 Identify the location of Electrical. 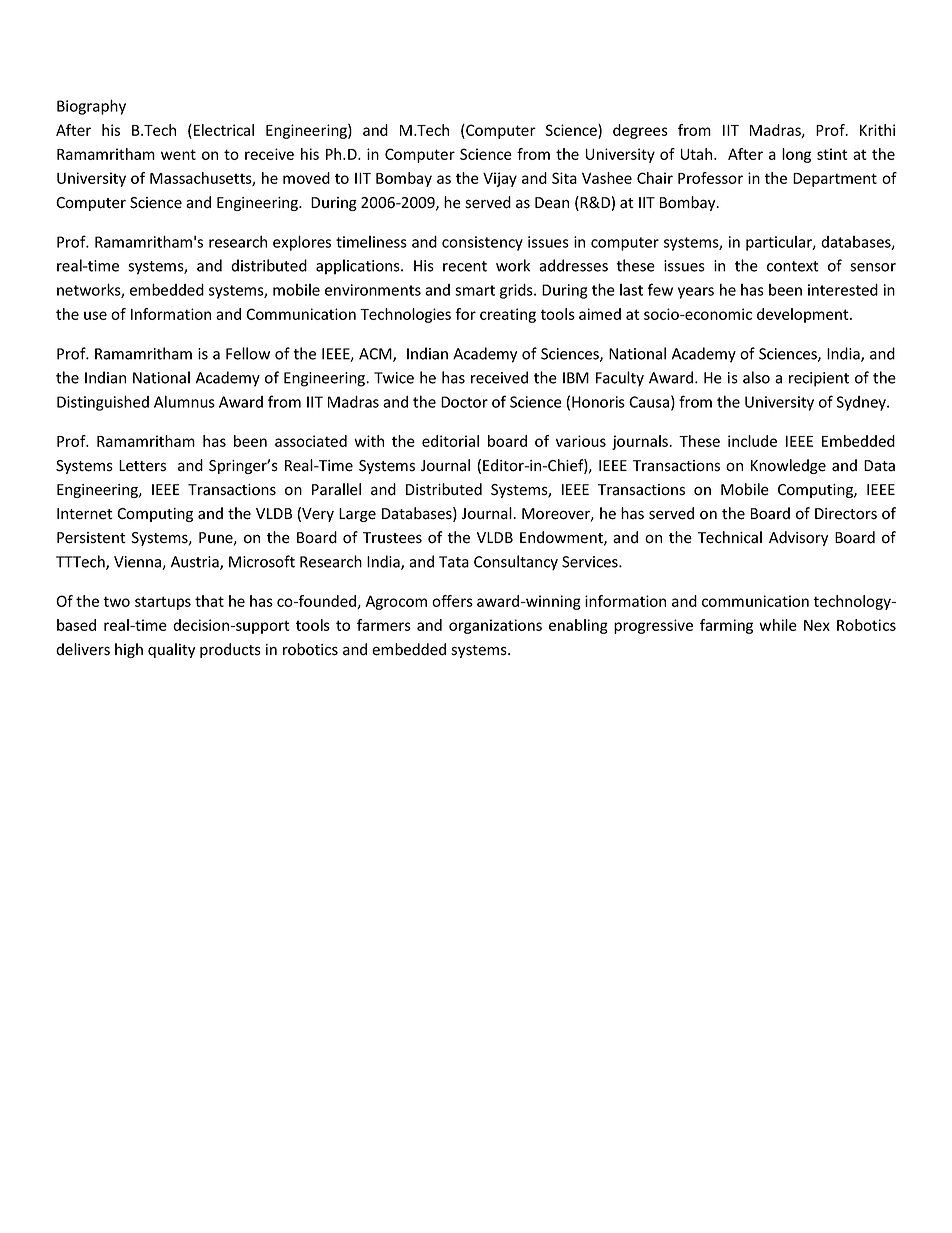
(224, 130).
